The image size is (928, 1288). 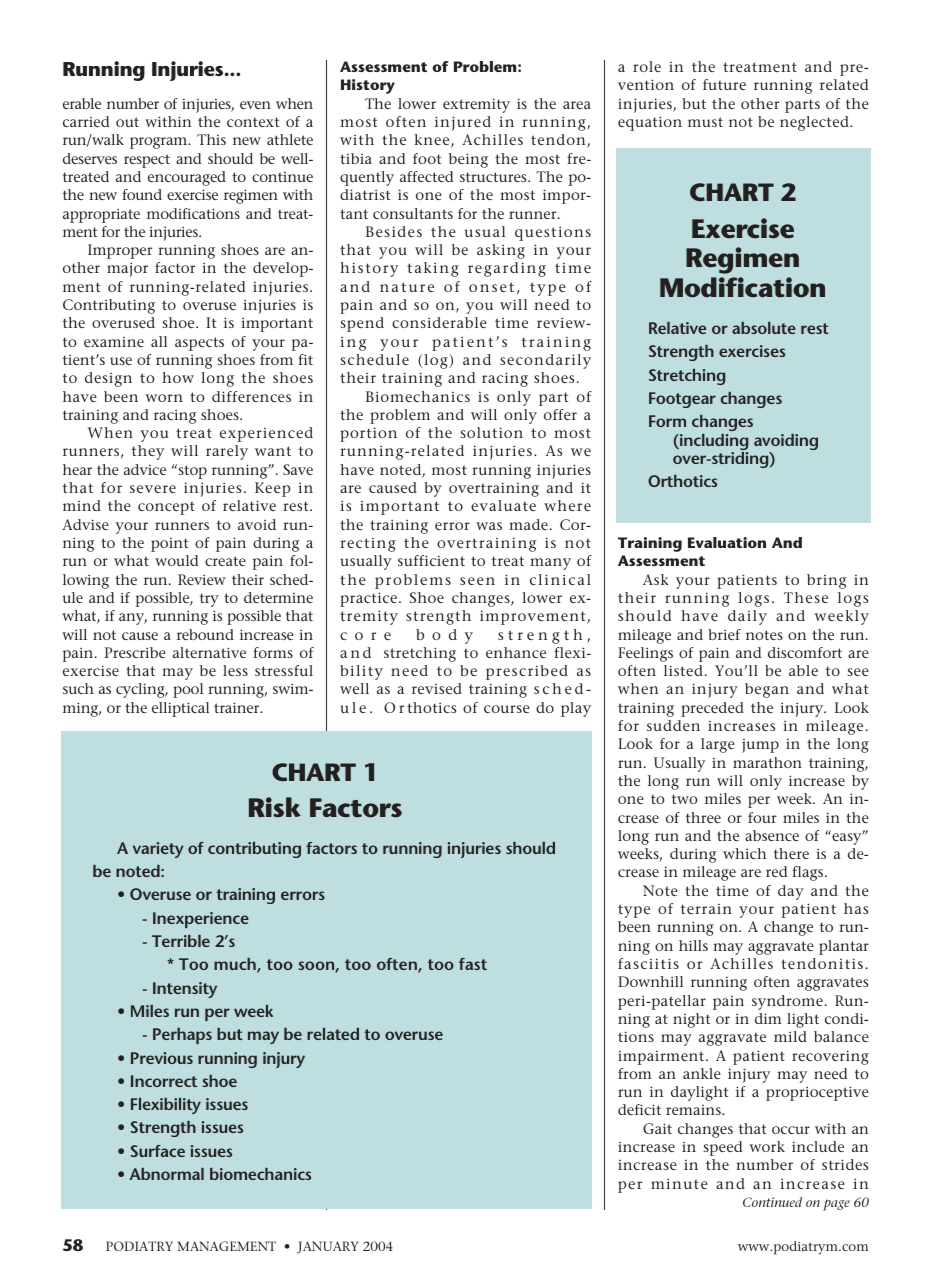 What do you see at coordinates (185, 990) in the screenshot?
I see `Intensity` at bounding box center [185, 990].
